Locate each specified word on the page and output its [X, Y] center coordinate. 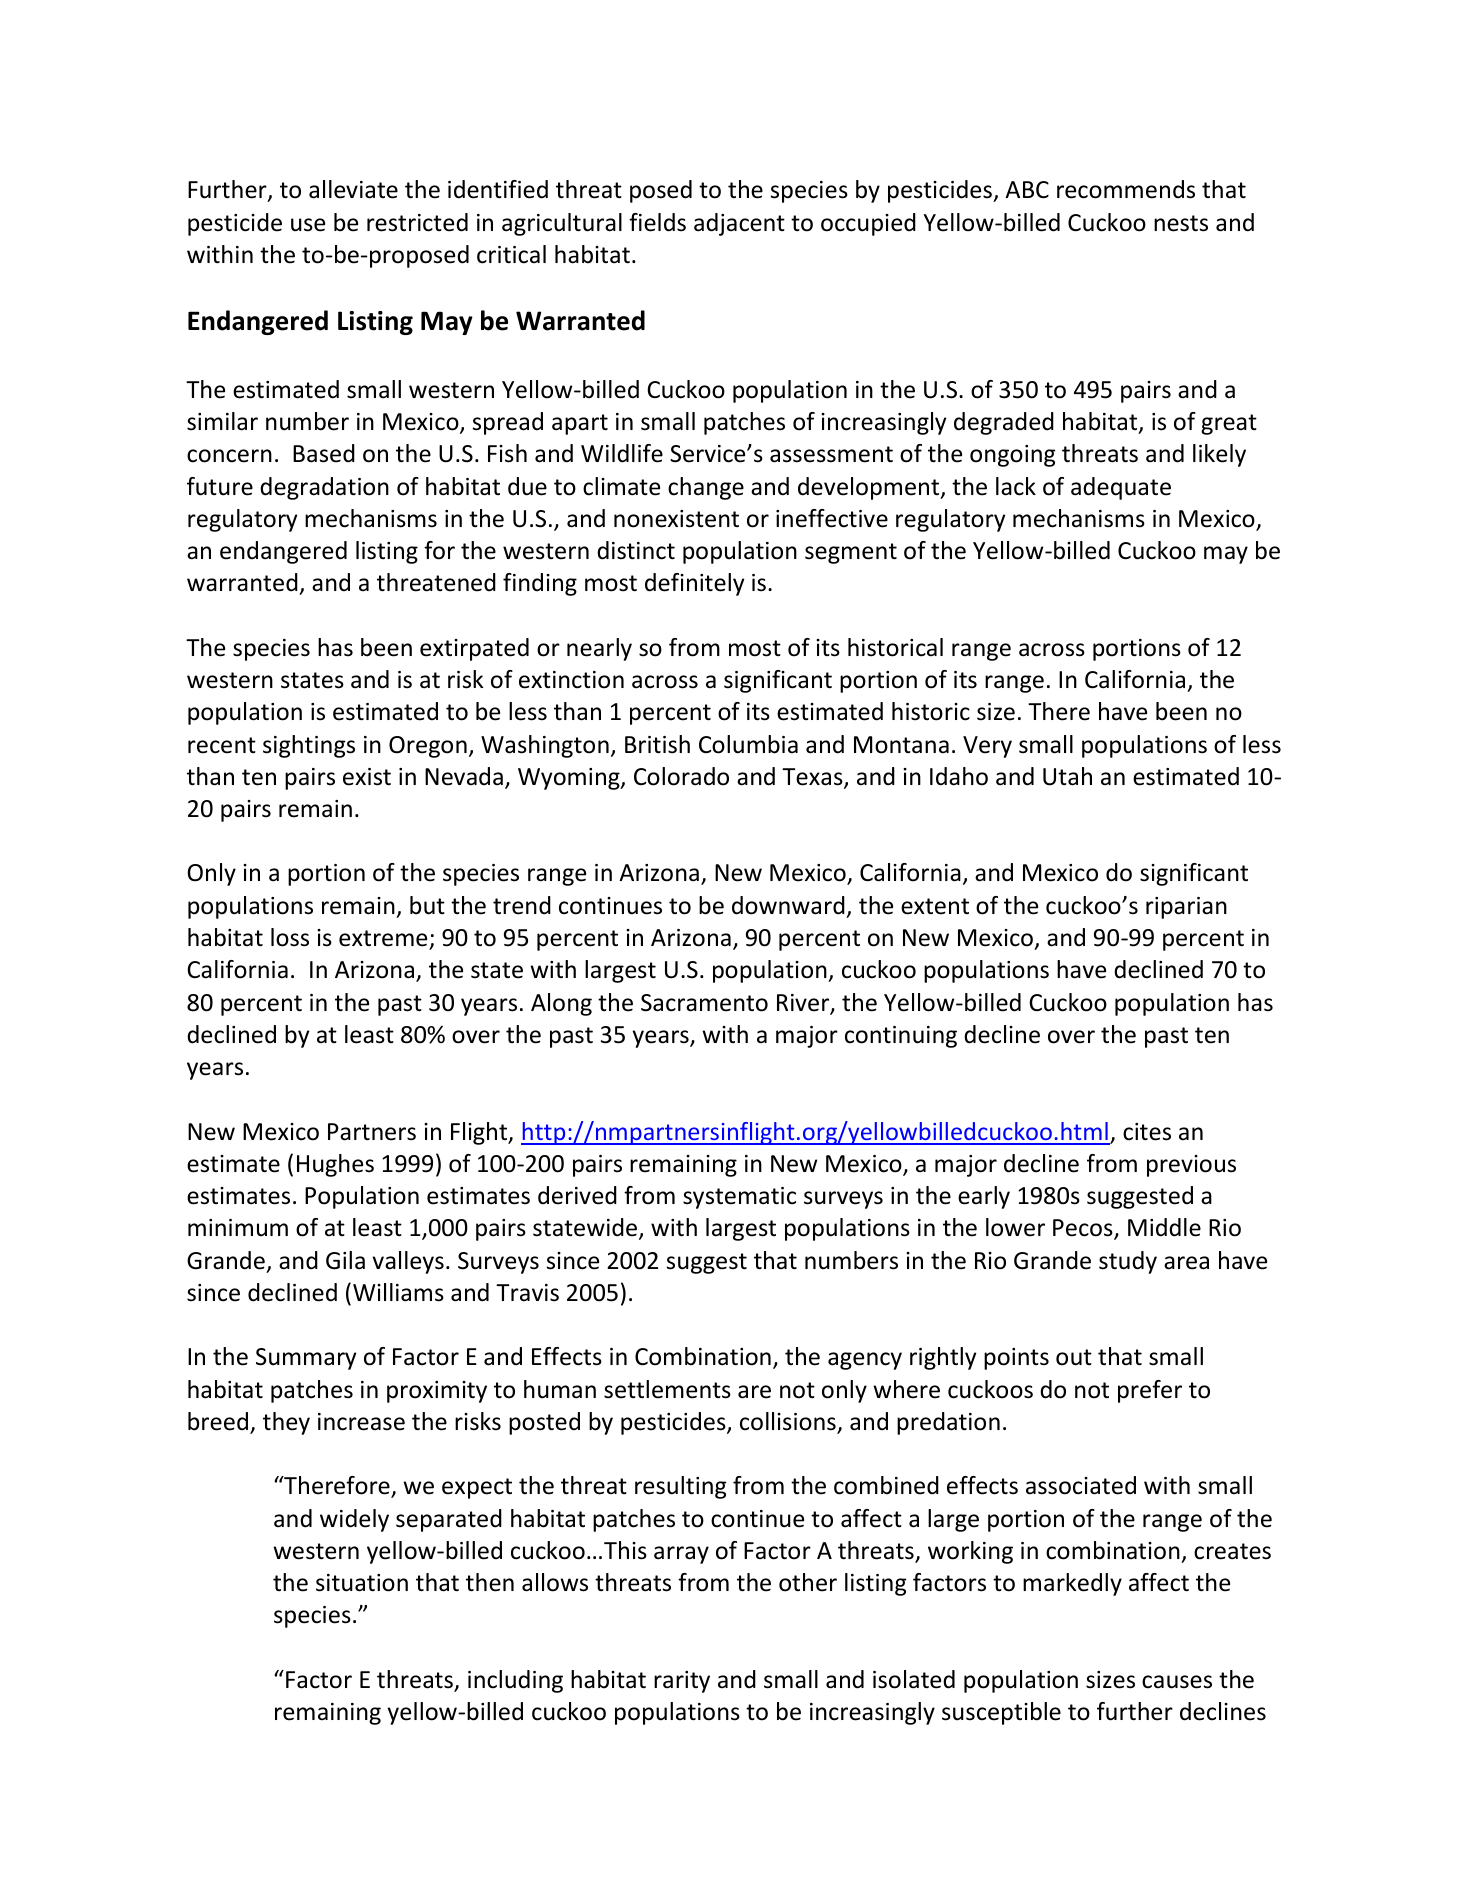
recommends [1126, 189]
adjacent [739, 224]
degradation [324, 488]
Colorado [681, 776]
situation [362, 1583]
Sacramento [704, 1003]
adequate [1121, 488]
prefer [1150, 1391]
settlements [667, 1389]
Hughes [335, 1165]
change [706, 488]
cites [1147, 1132]
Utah [1067, 776]
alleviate [353, 189]
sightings [309, 746]
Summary [306, 1359]
